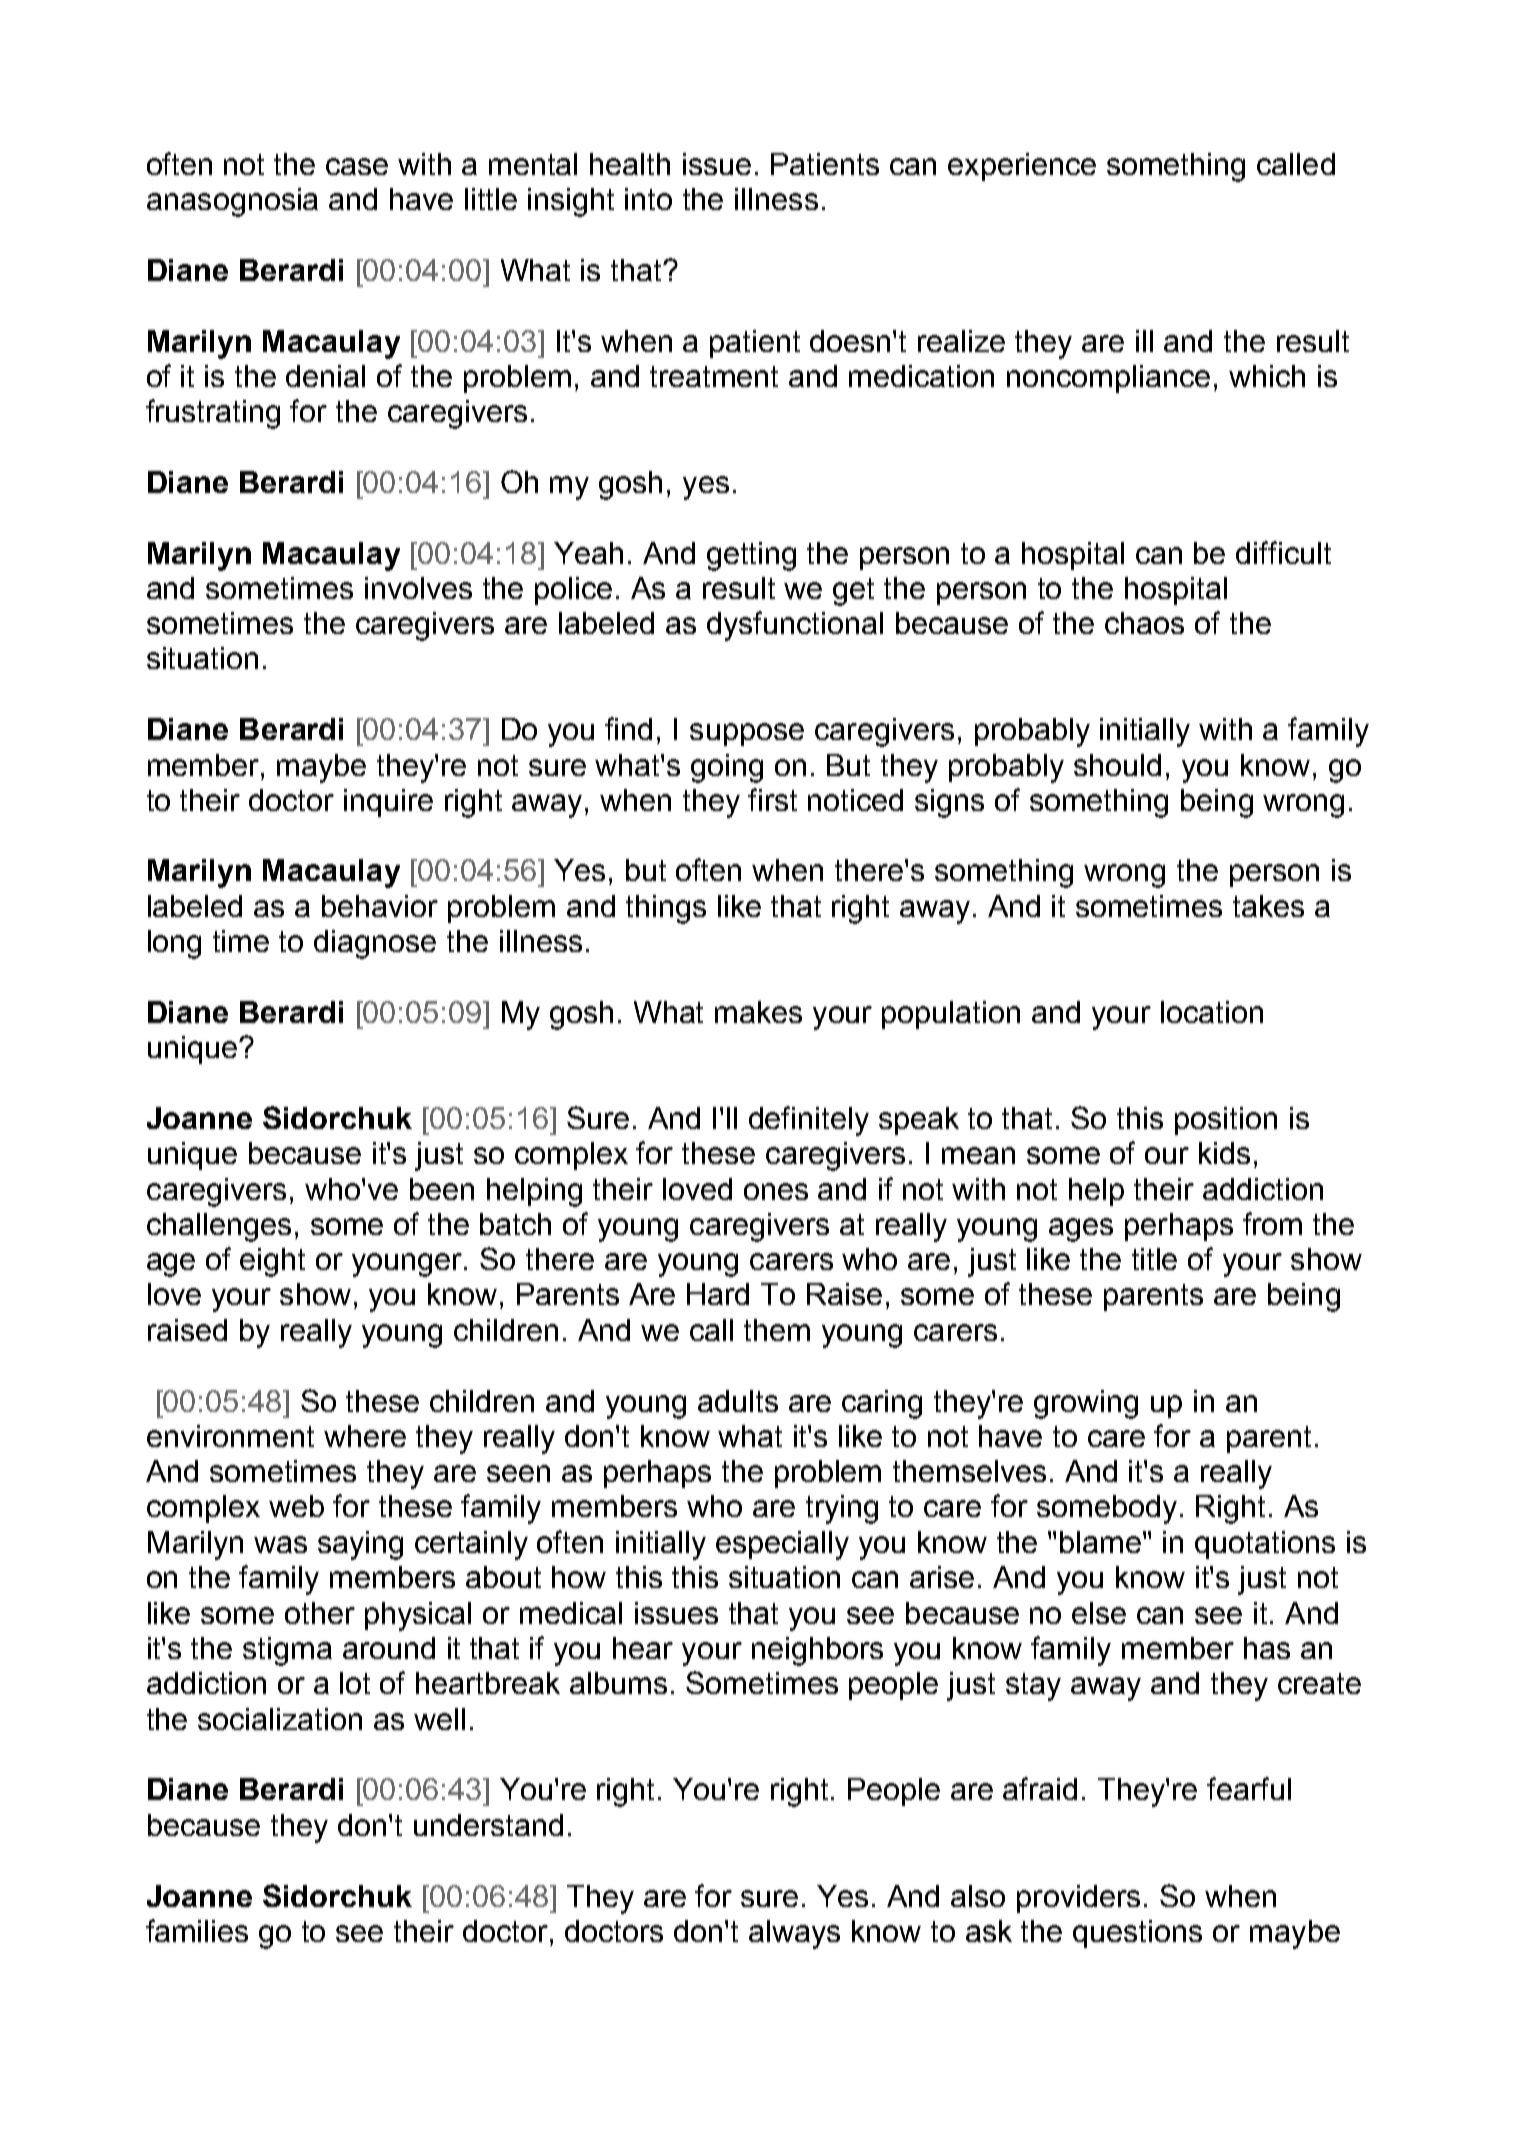 The height and width of the screenshot is (2156, 1524). Describe the element at coordinates (375, 944) in the screenshot. I see `diagnose` at that location.
